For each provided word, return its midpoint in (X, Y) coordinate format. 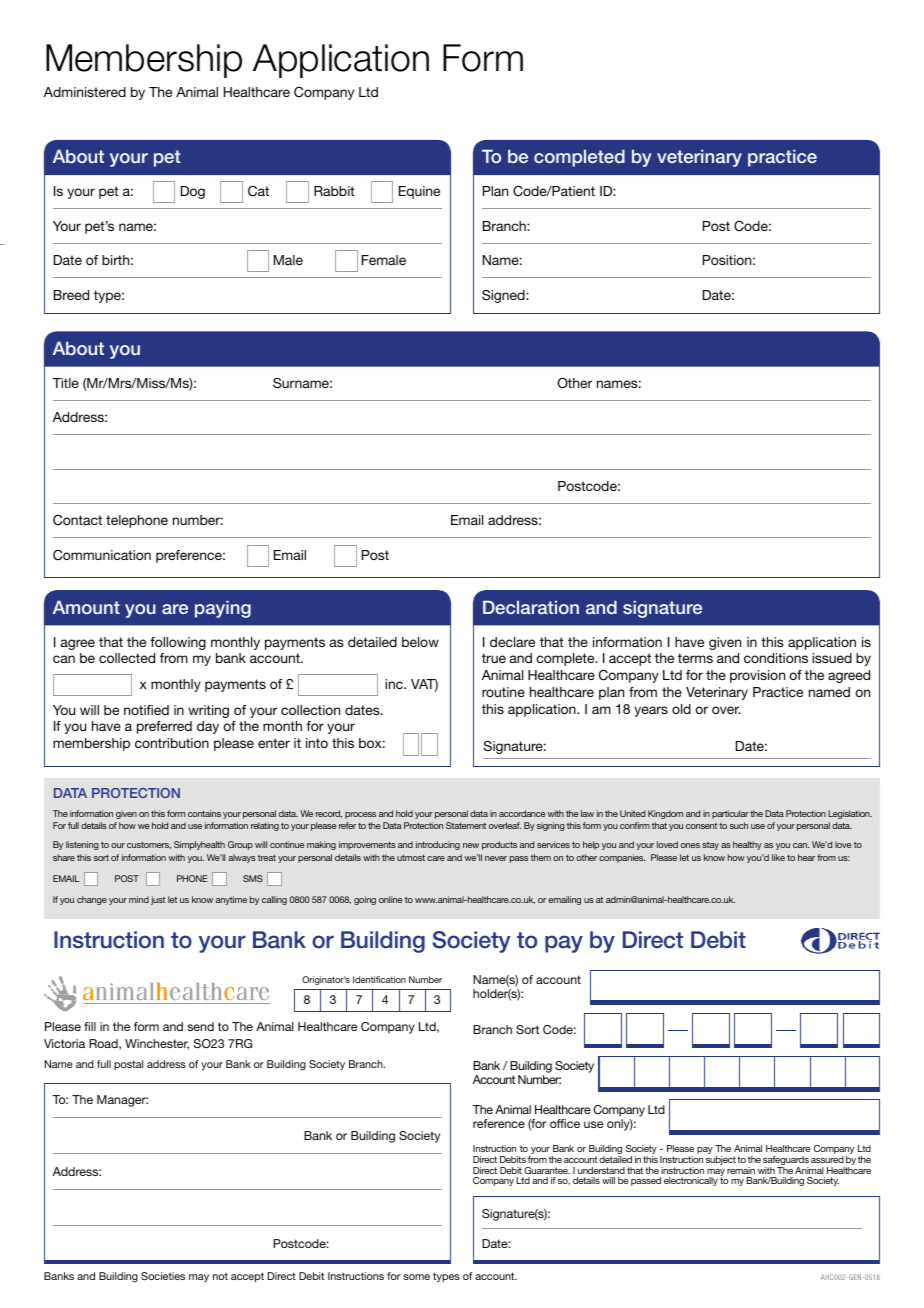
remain (741, 1170)
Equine (419, 192)
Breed (71, 295)
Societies (163, 1276)
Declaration (531, 607)
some (416, 1277)
